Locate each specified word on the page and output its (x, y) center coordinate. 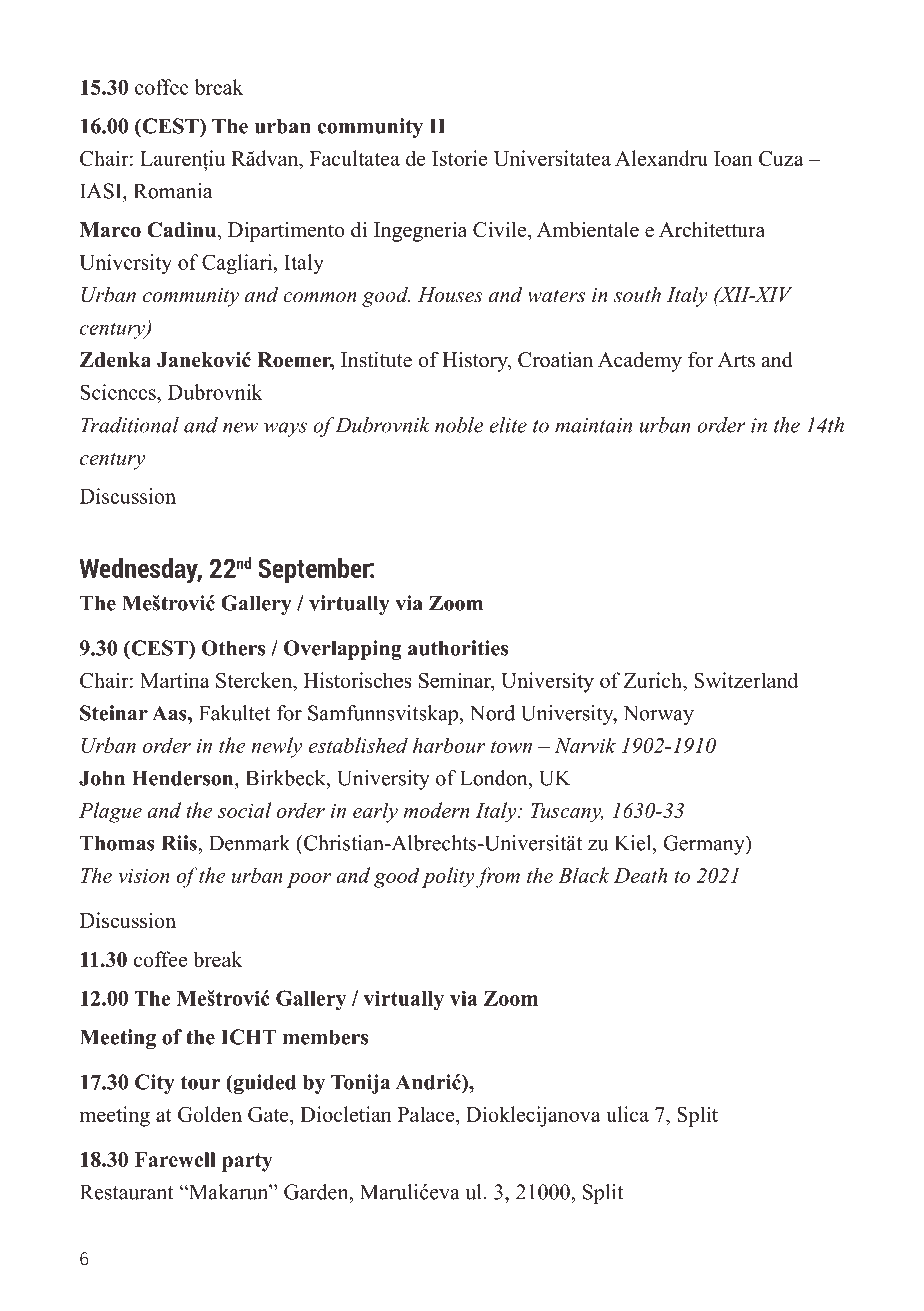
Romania (173, 191)
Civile (501, 229)
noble (459, 425)
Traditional (130, 425)
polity (448, 877)
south (637, 295)
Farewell (175, 1159)
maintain (593, 425)
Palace (427, 1114)
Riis (180, 843)
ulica (627, 1114)
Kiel (634, 843)
